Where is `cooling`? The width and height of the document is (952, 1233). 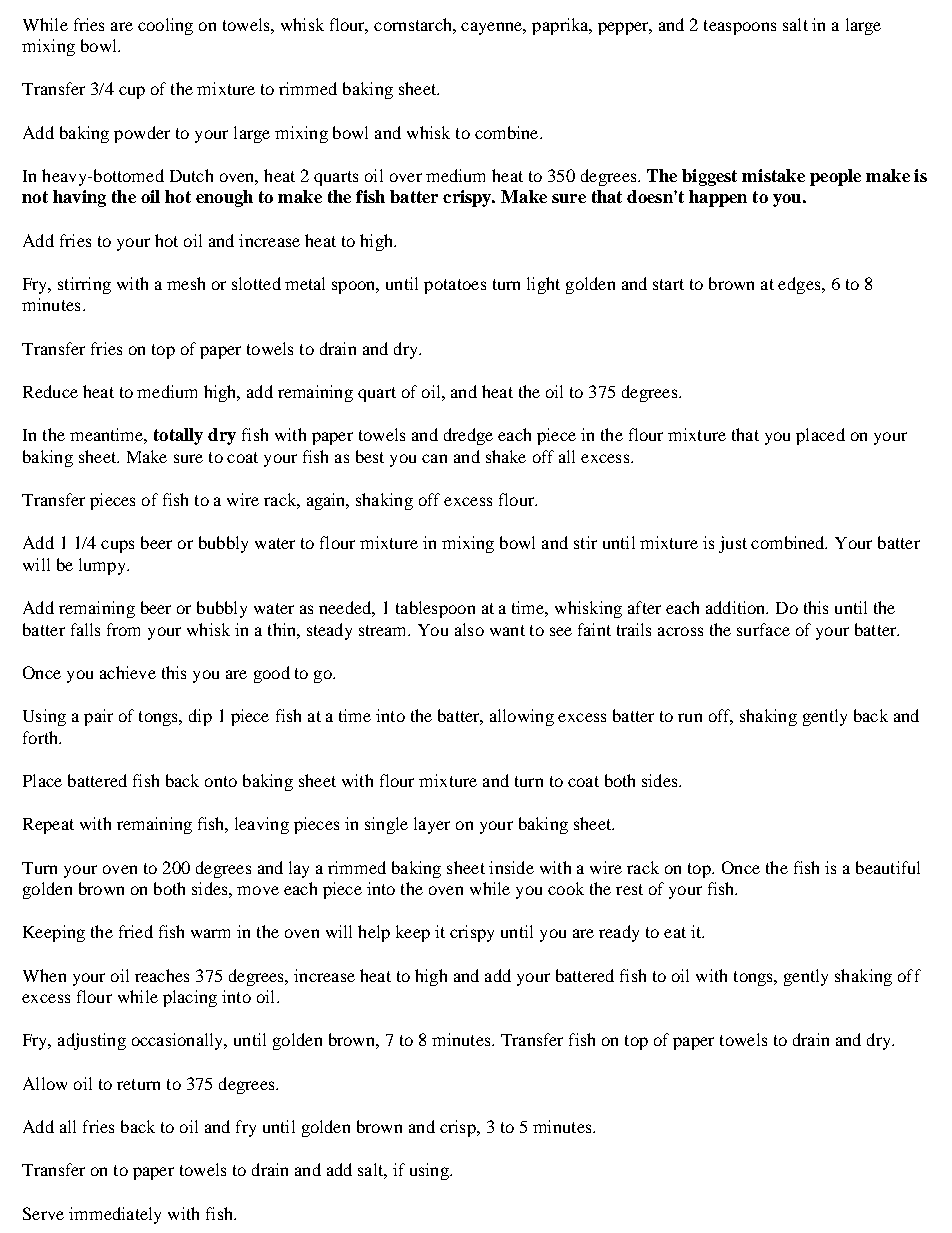
cooling is located at coordinates (165, 26).
